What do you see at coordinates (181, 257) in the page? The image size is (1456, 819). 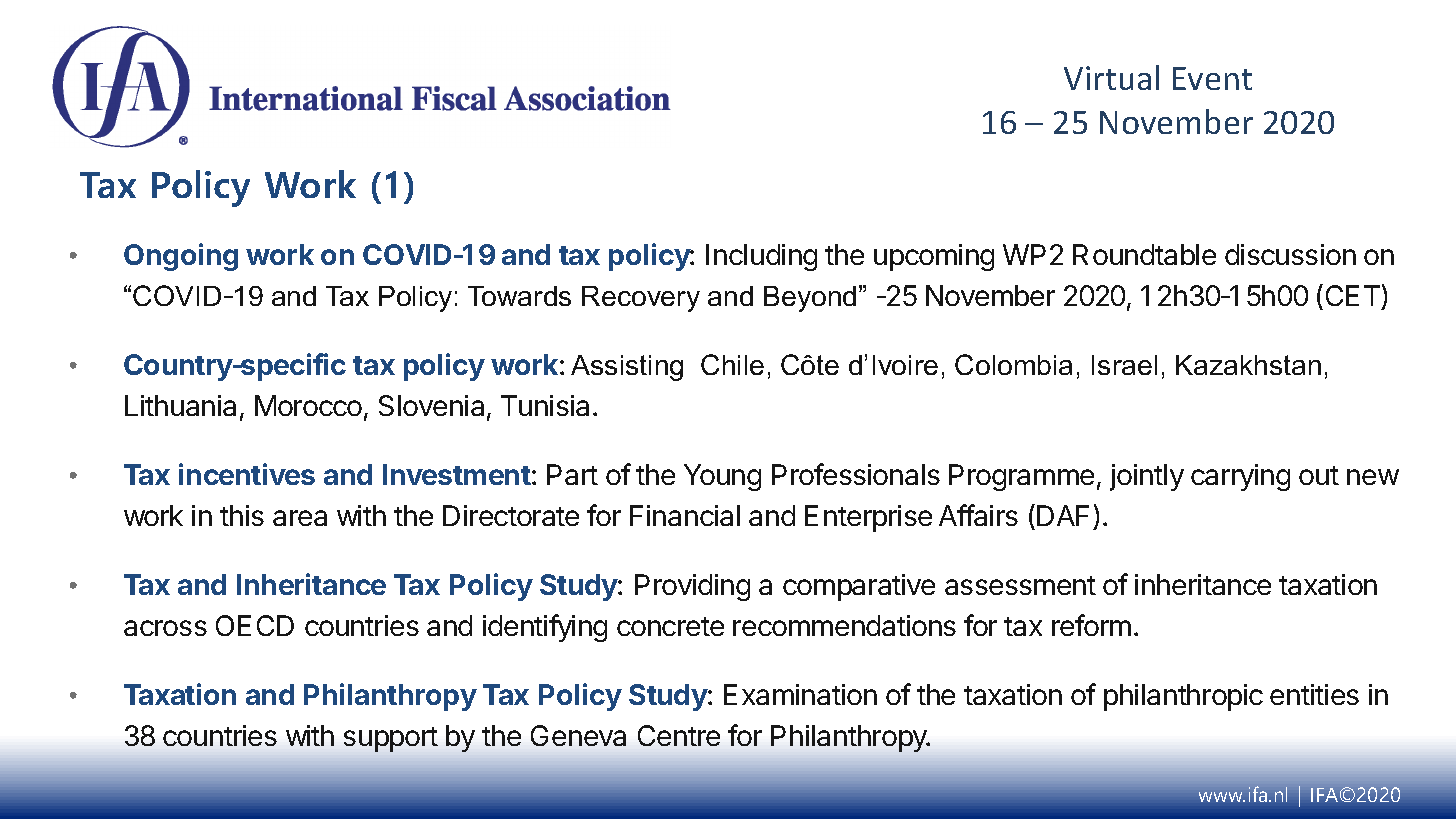 I see `Ongoing` at bounding box center [181, 257].
